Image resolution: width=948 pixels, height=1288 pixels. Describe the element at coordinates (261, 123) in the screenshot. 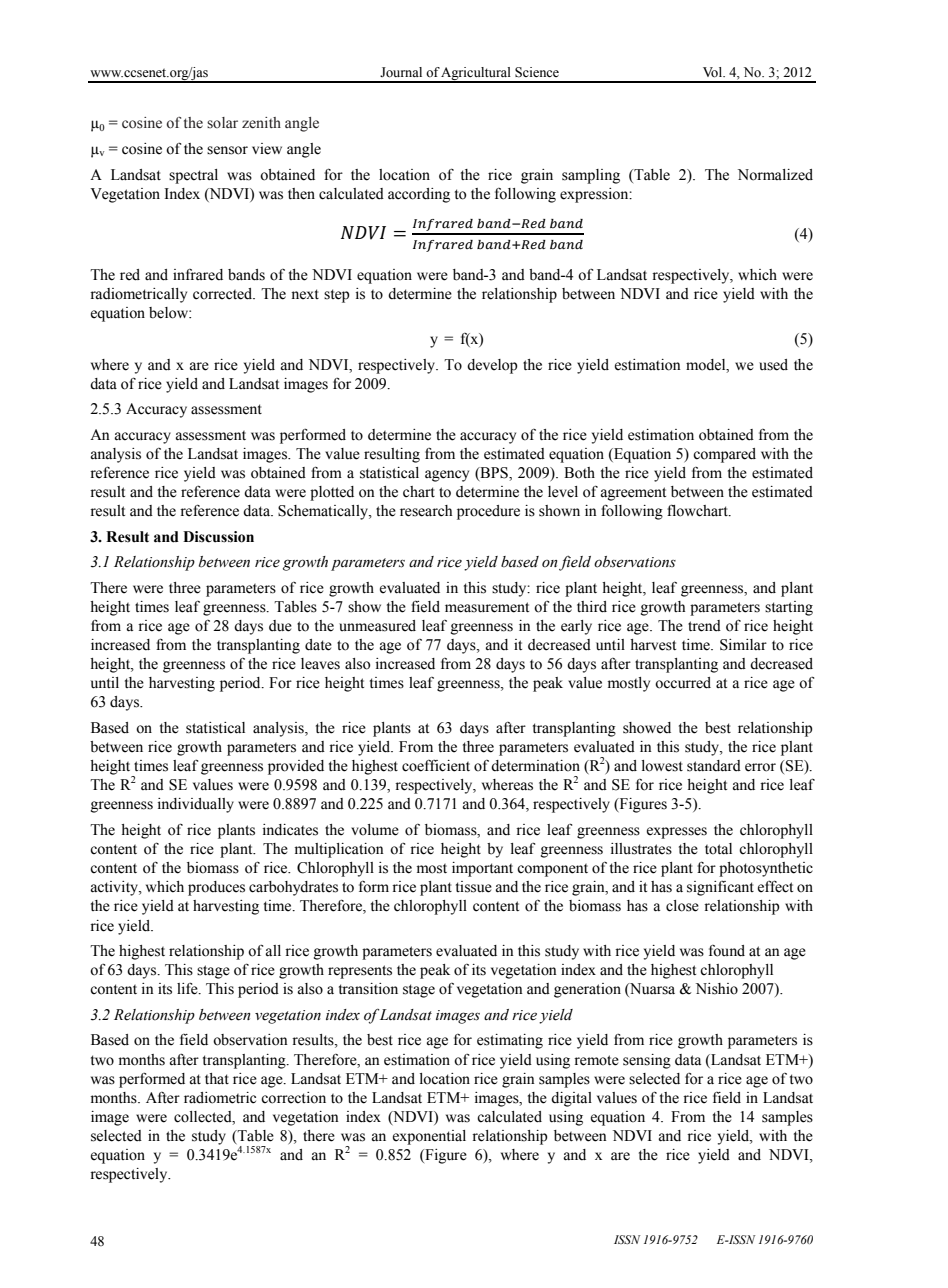

I see `zenith` at that location.
